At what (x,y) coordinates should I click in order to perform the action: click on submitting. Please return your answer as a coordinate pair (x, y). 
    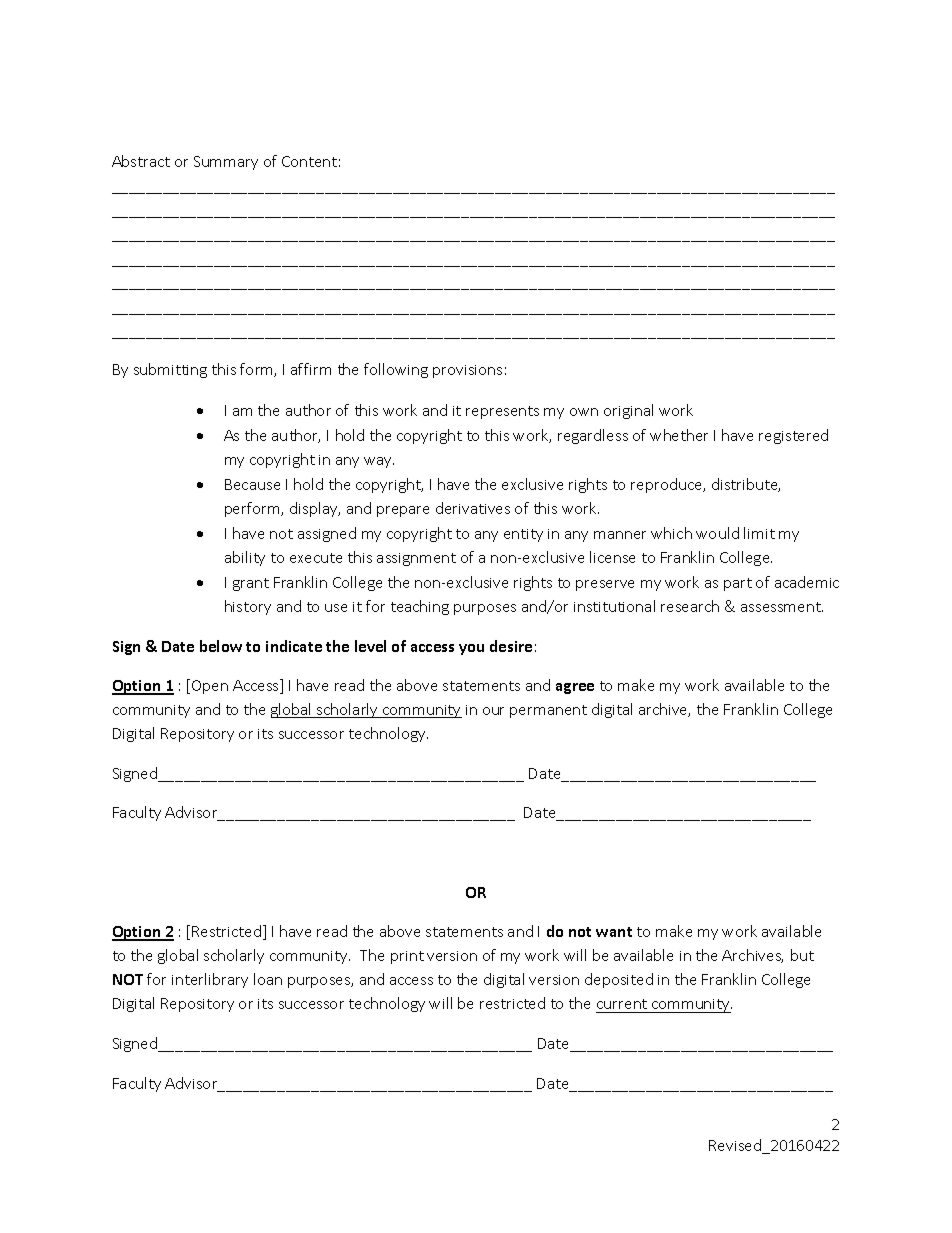
    Looking at the image, I should click on (170, 370).
